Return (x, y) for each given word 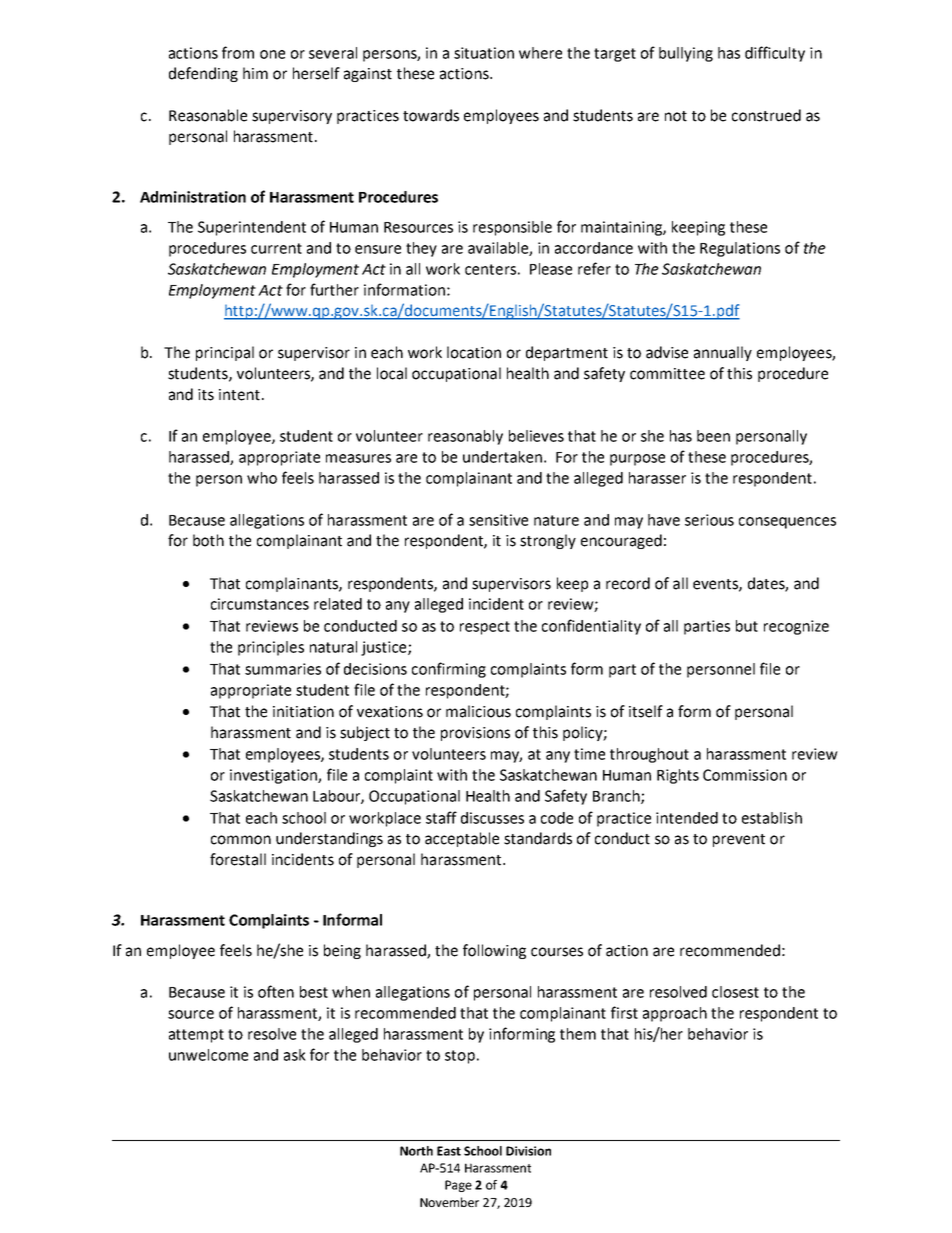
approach (675, 1014)
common (241, 840)
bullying (686, 54)
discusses (492, 818)
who (262, 478)
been (713, 436)
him (255, 73)
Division (528, 1151)
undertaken (502, 457)
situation (484, 53)
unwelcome (208, 1055)
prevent (739, 840)
